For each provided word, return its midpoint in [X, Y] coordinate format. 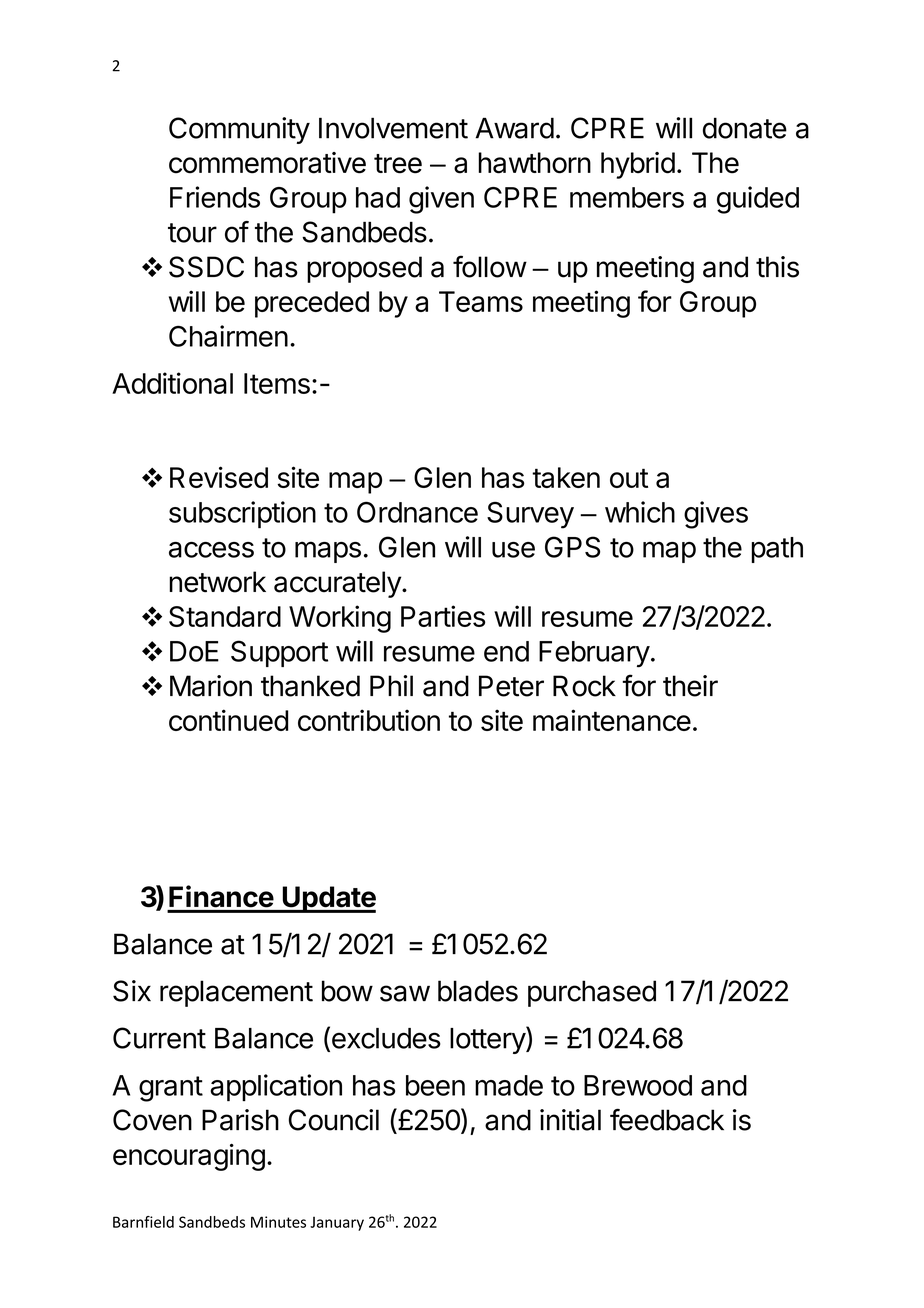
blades [478, 991]
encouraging [189, 1157]
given [441, 200]
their [690, 686]
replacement [236, 993]
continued [228, 720]
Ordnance [417, 512]
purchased [592, 993]
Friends [215, 197]
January [337, 1224]
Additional [172, 383]
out [629, 478]
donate [745, 128]
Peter [511, 686]
